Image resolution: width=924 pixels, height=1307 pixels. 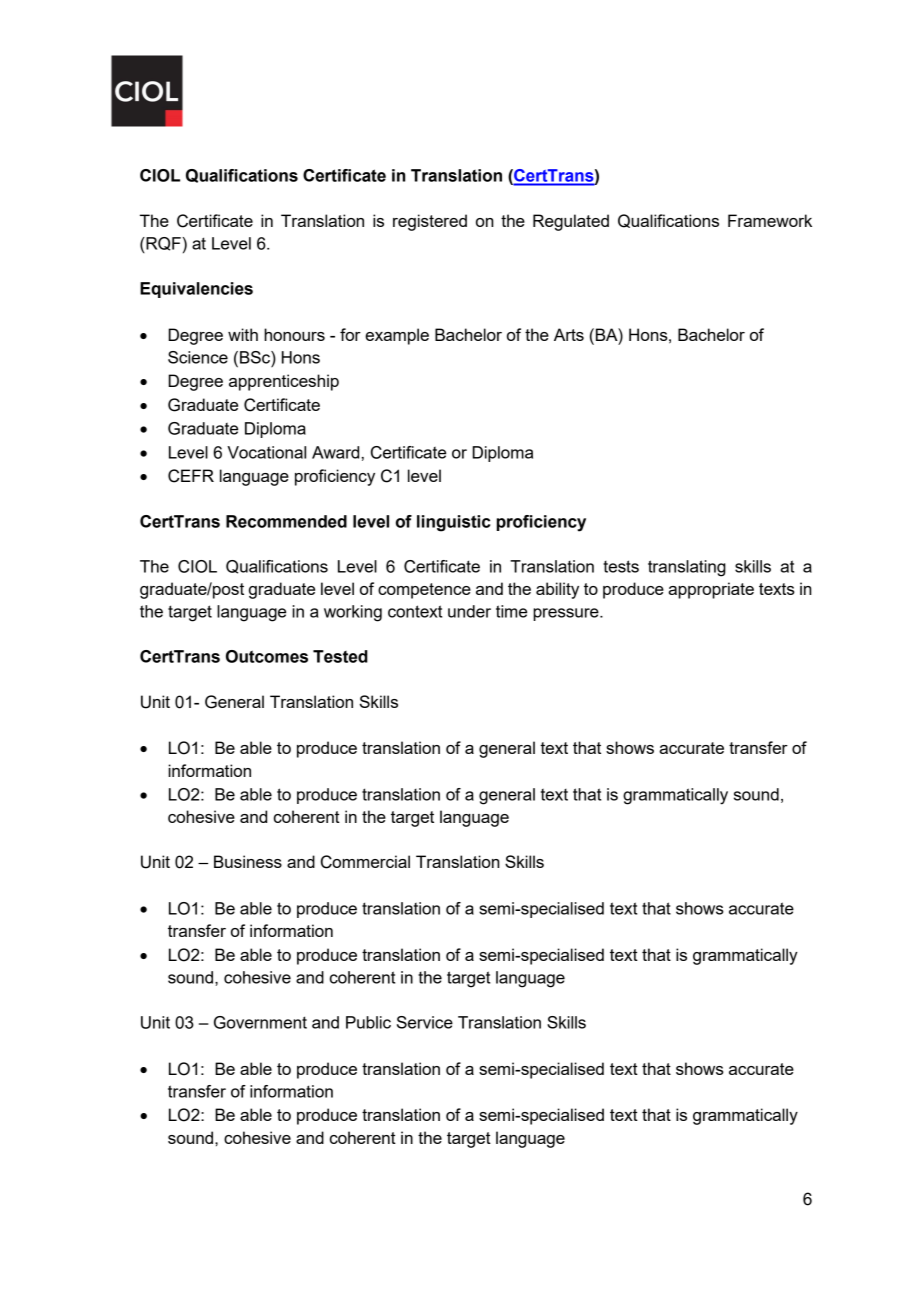 I want to click on Government, so click(x=260, y=1022).
